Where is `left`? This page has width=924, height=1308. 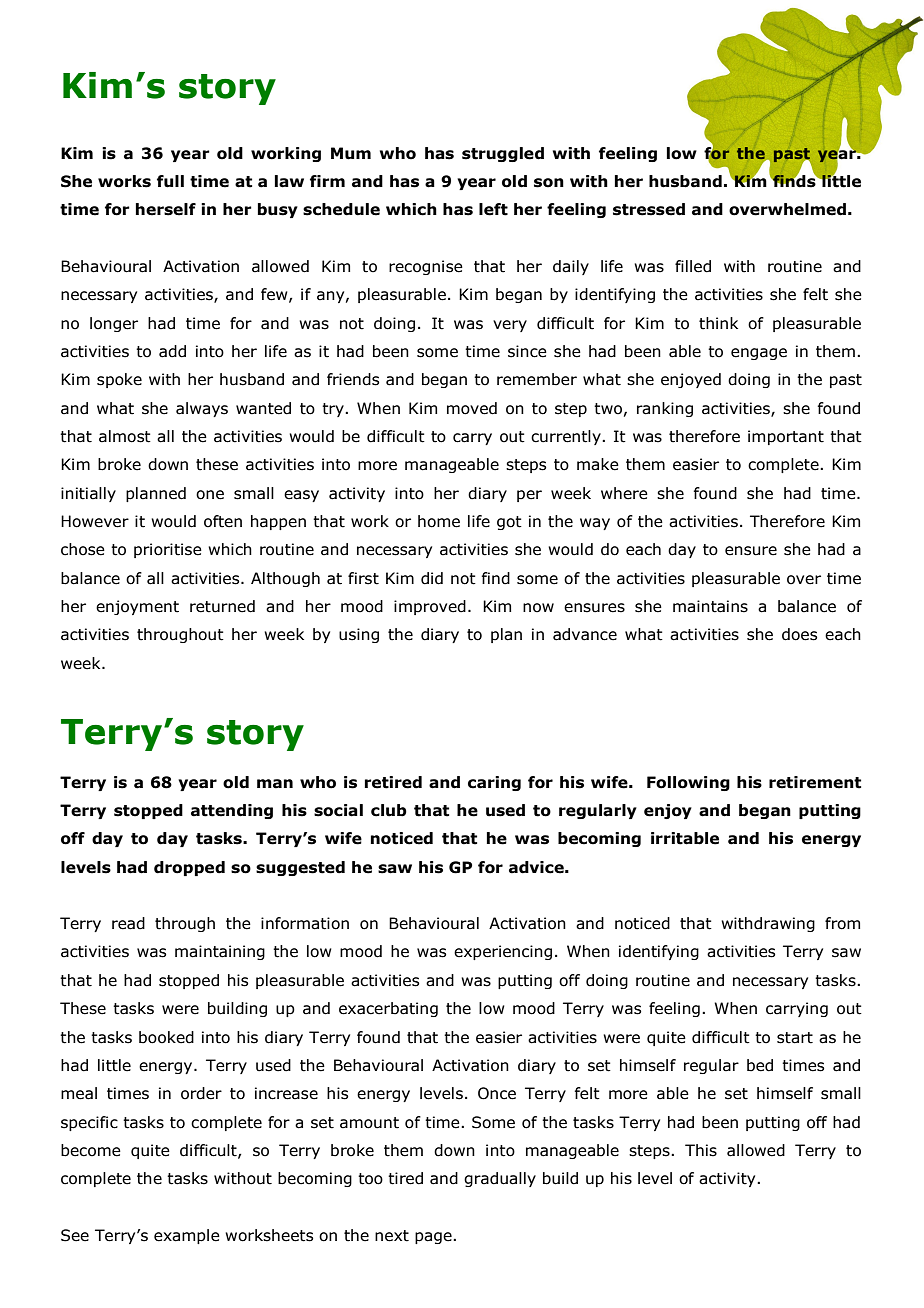
left is located at coordinates (493, 209).
